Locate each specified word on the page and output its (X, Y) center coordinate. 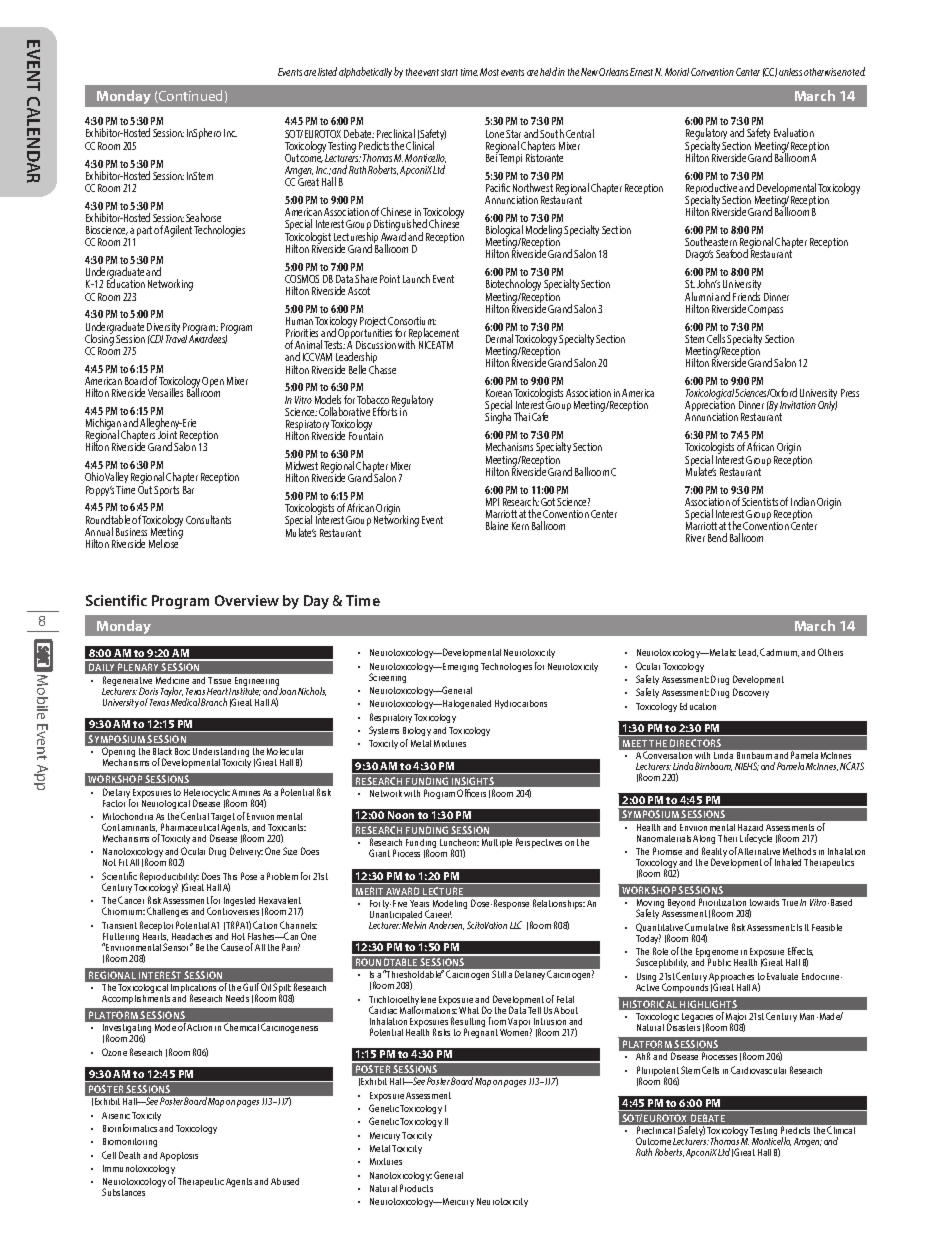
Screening (387, 678)
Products (416, 1188)
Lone (495, 134)
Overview (247, 600)
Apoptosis (179, 1156)
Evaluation (794, 132)
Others (830, 652)
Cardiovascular (758, 1070)
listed (327, 71)
